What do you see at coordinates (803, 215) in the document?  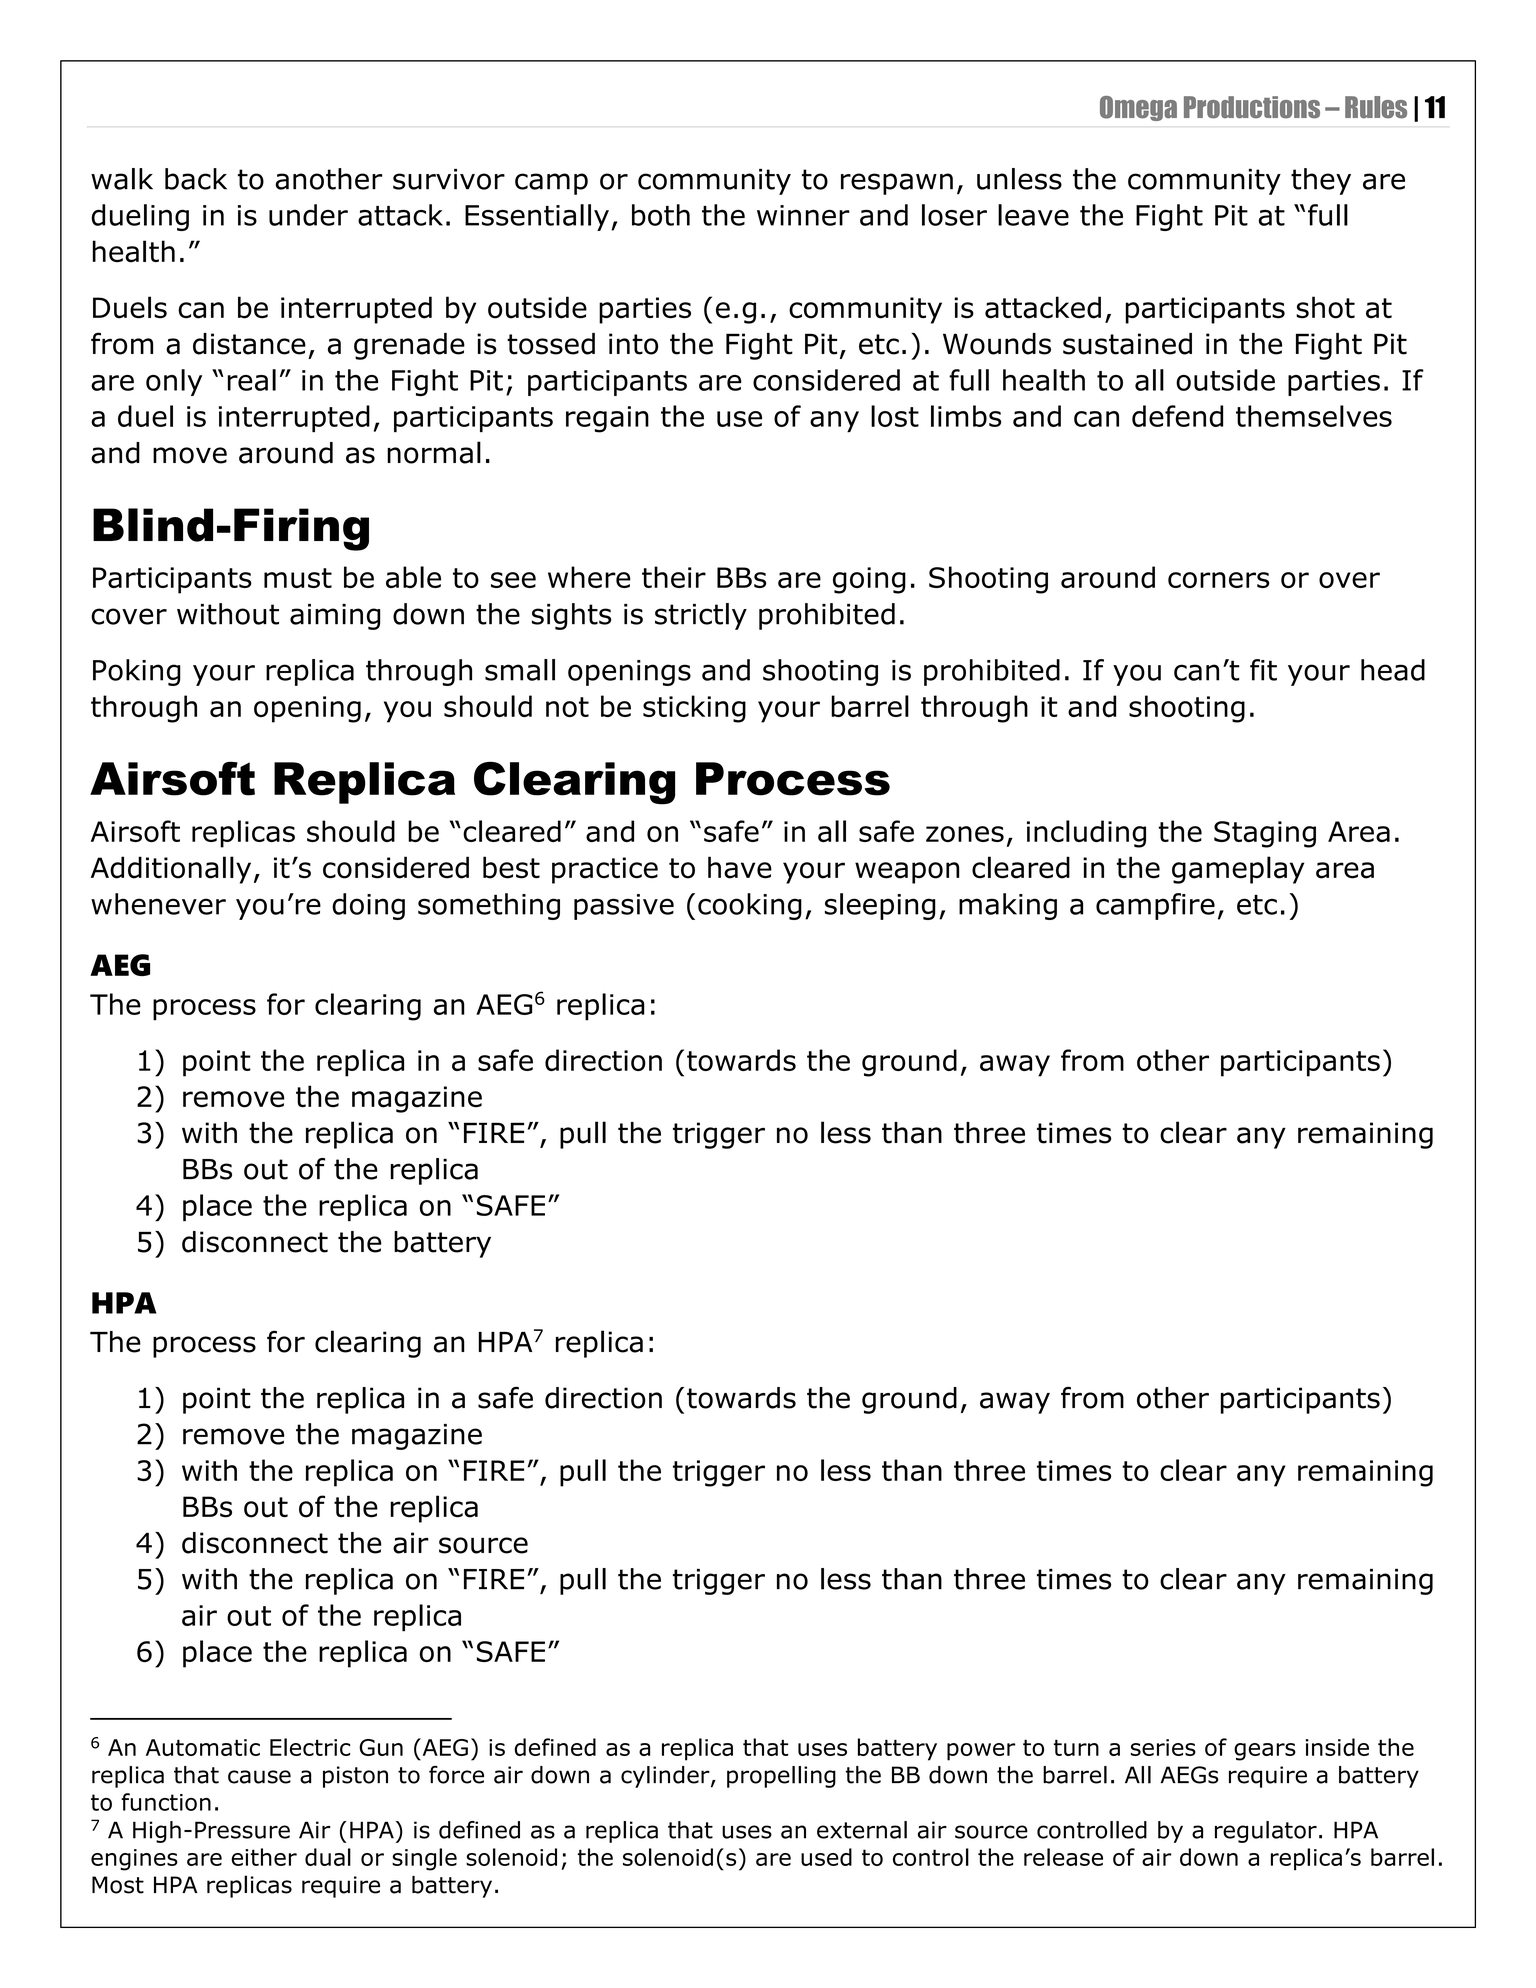 I see `winner` at bounding box center [803, 215].
